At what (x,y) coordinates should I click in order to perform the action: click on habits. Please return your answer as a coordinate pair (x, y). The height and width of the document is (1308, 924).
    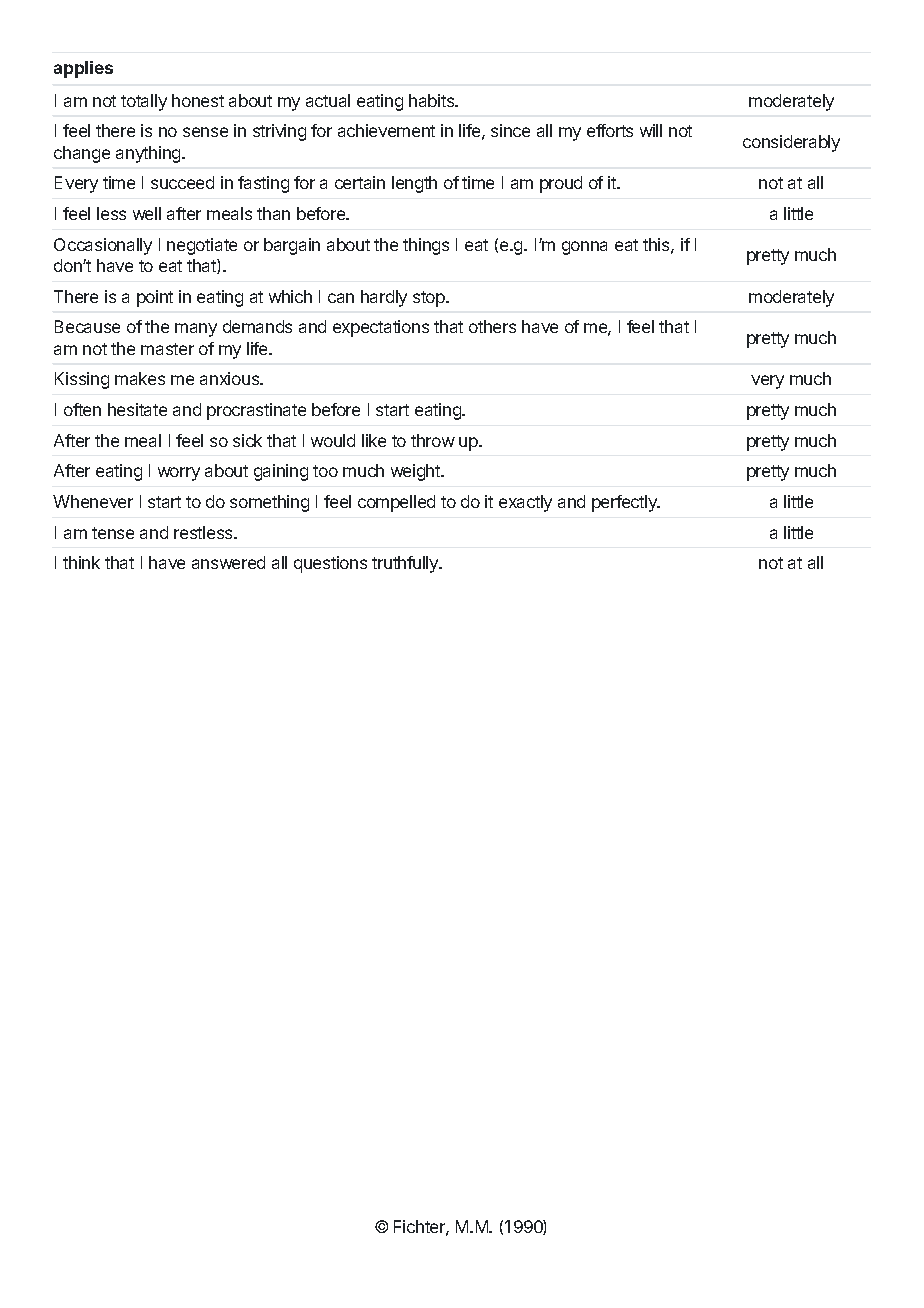
    Looking at the image, I should click on (433, 100).
